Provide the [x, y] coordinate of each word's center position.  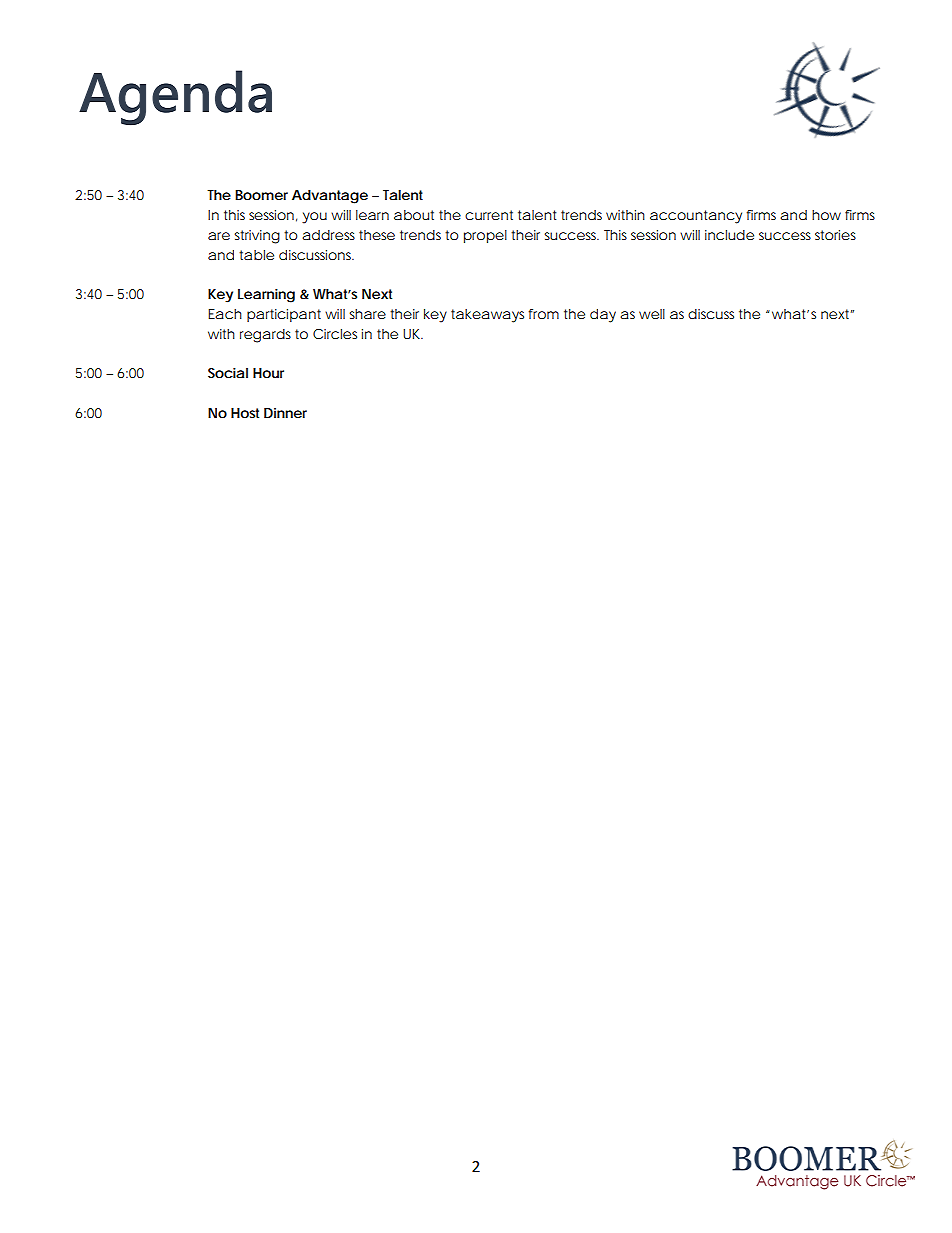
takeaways [487, 316]
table [256, 255]
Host [245, 413]
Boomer [261, 195]
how [826, 215]
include [729, 235]
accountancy [696, 217]
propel [485, 236]
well [652, 314]
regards [265, 336]
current [489, 215]
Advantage [330, 197]
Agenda [175, 98]
